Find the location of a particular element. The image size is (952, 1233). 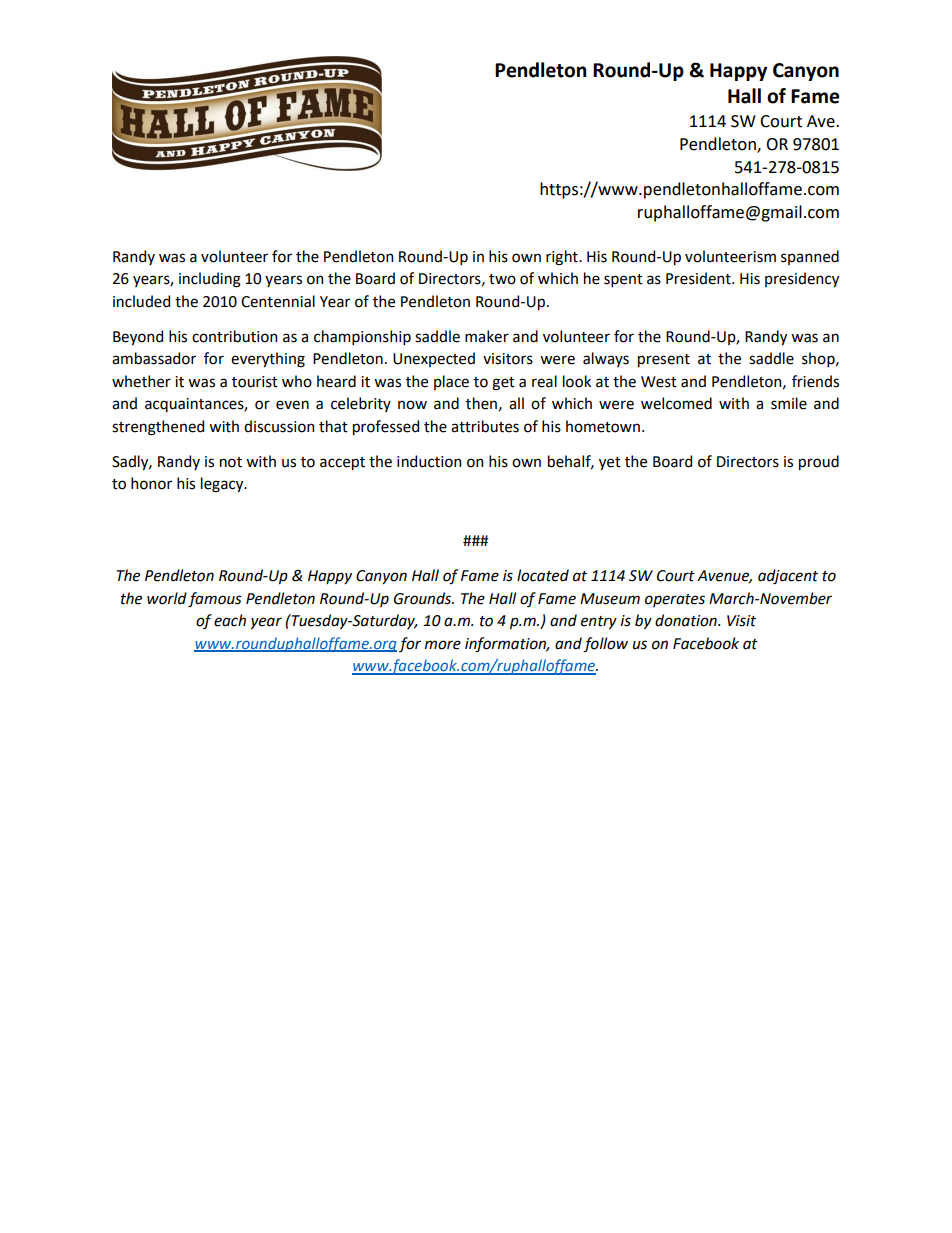

smile is located at coordinates (789, 403).
